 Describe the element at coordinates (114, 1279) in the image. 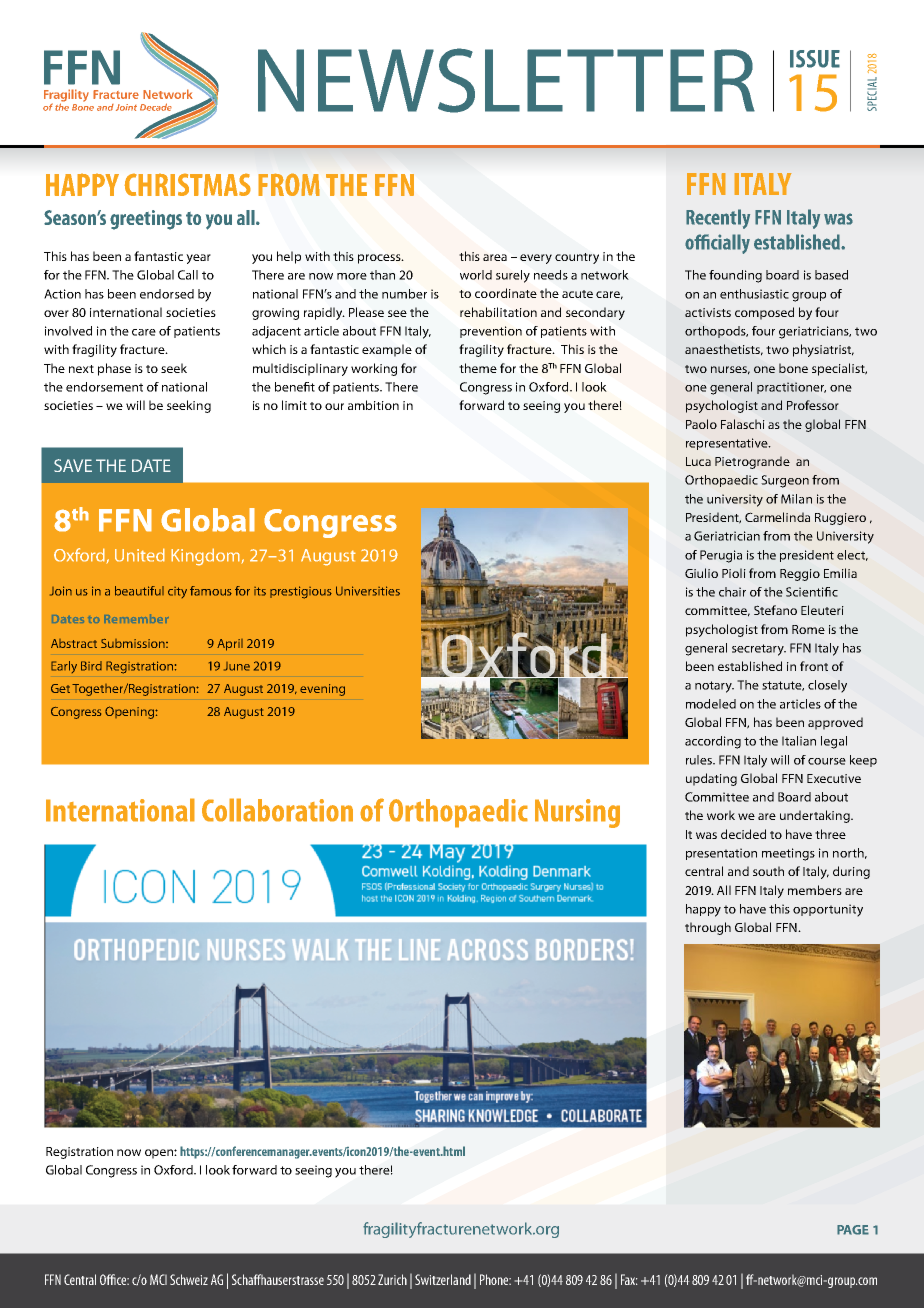

I see `Office` at that location.
